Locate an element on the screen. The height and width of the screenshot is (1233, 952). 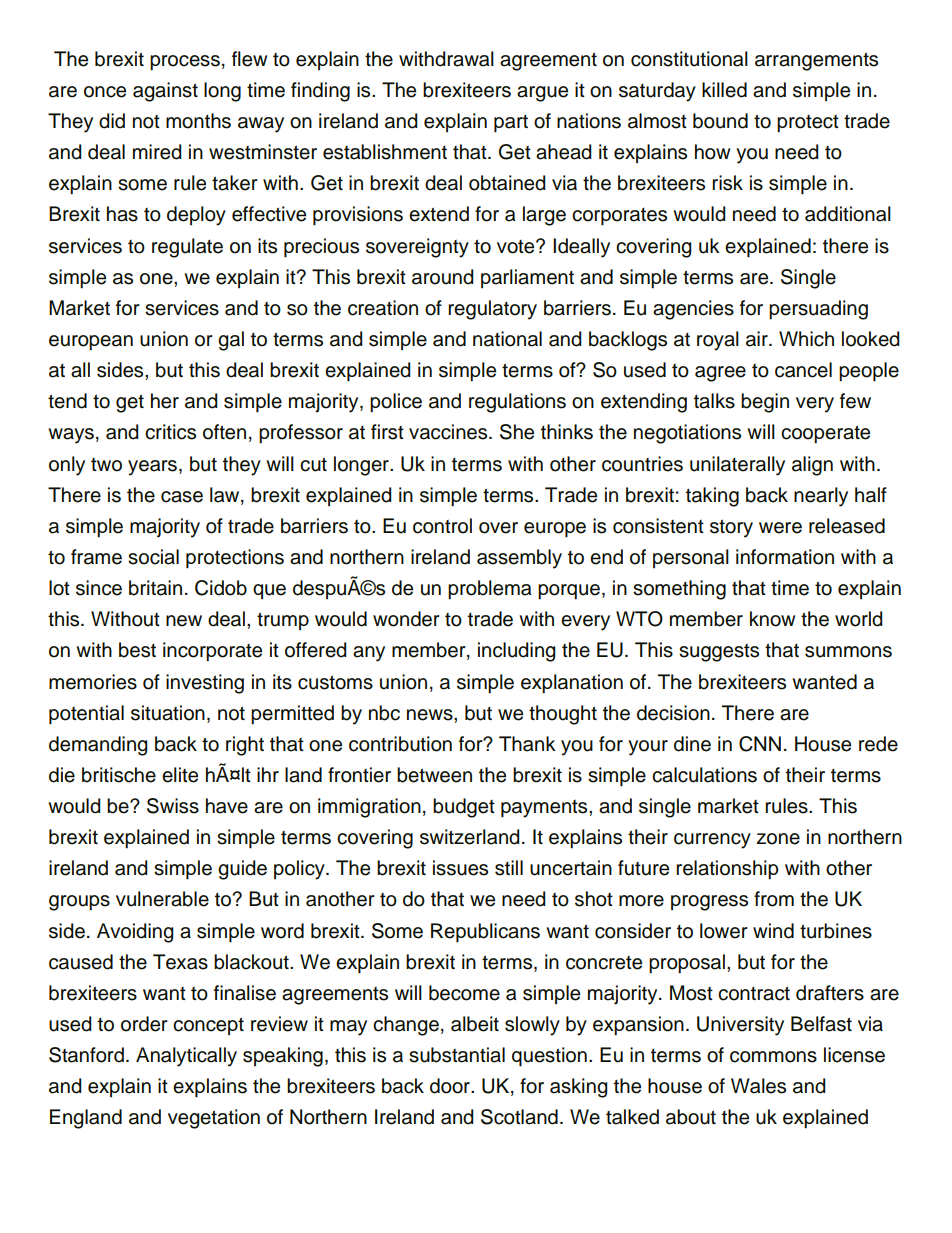
against is located at coordinates (165, 92).
